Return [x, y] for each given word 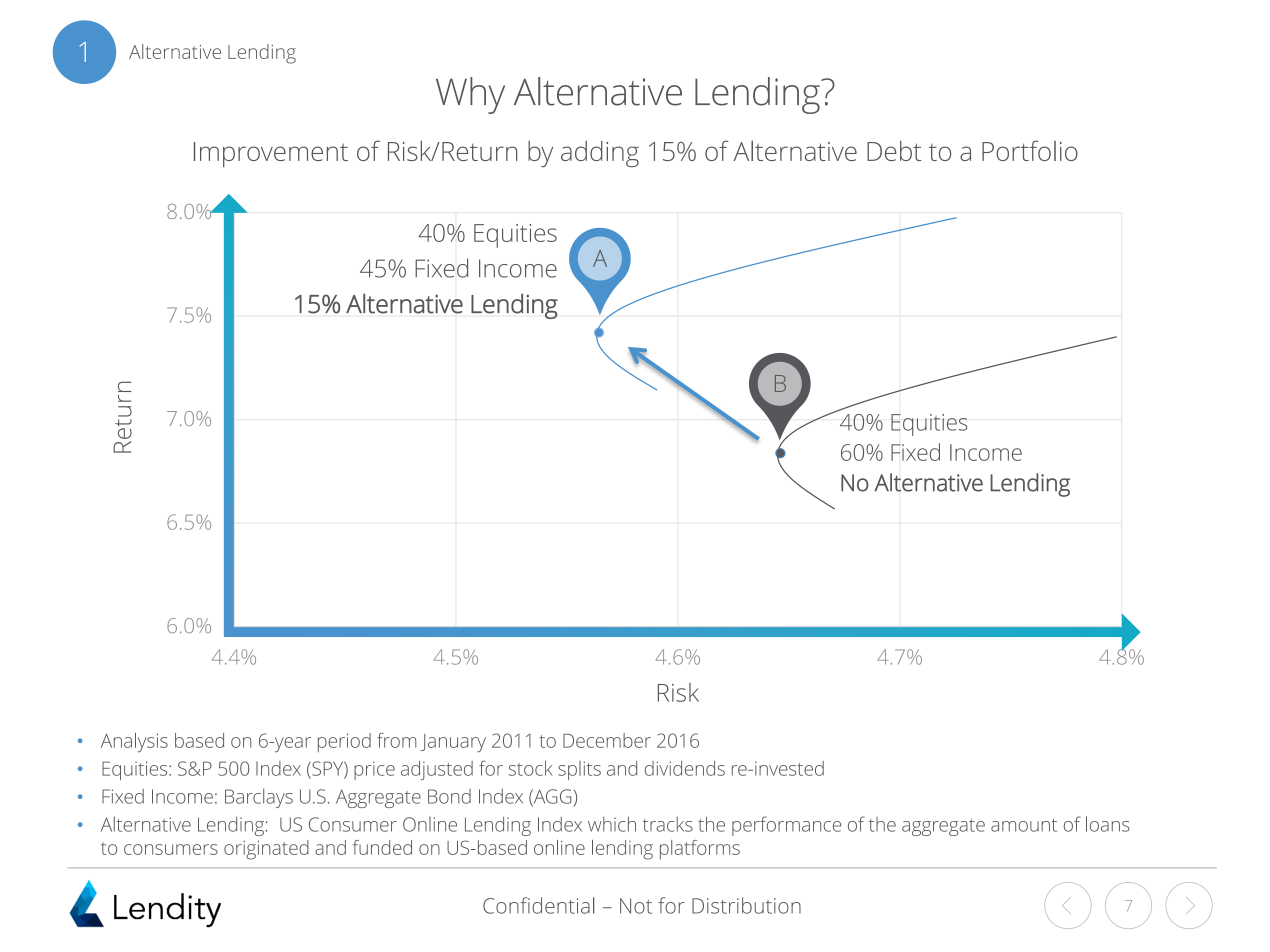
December [607, 740]
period [344, 742]
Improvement [271, 154]
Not [636, 906]
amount [1024, 825]
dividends [685, 768]
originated [266, 850]
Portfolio [1030, 150]
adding [600, 154]
